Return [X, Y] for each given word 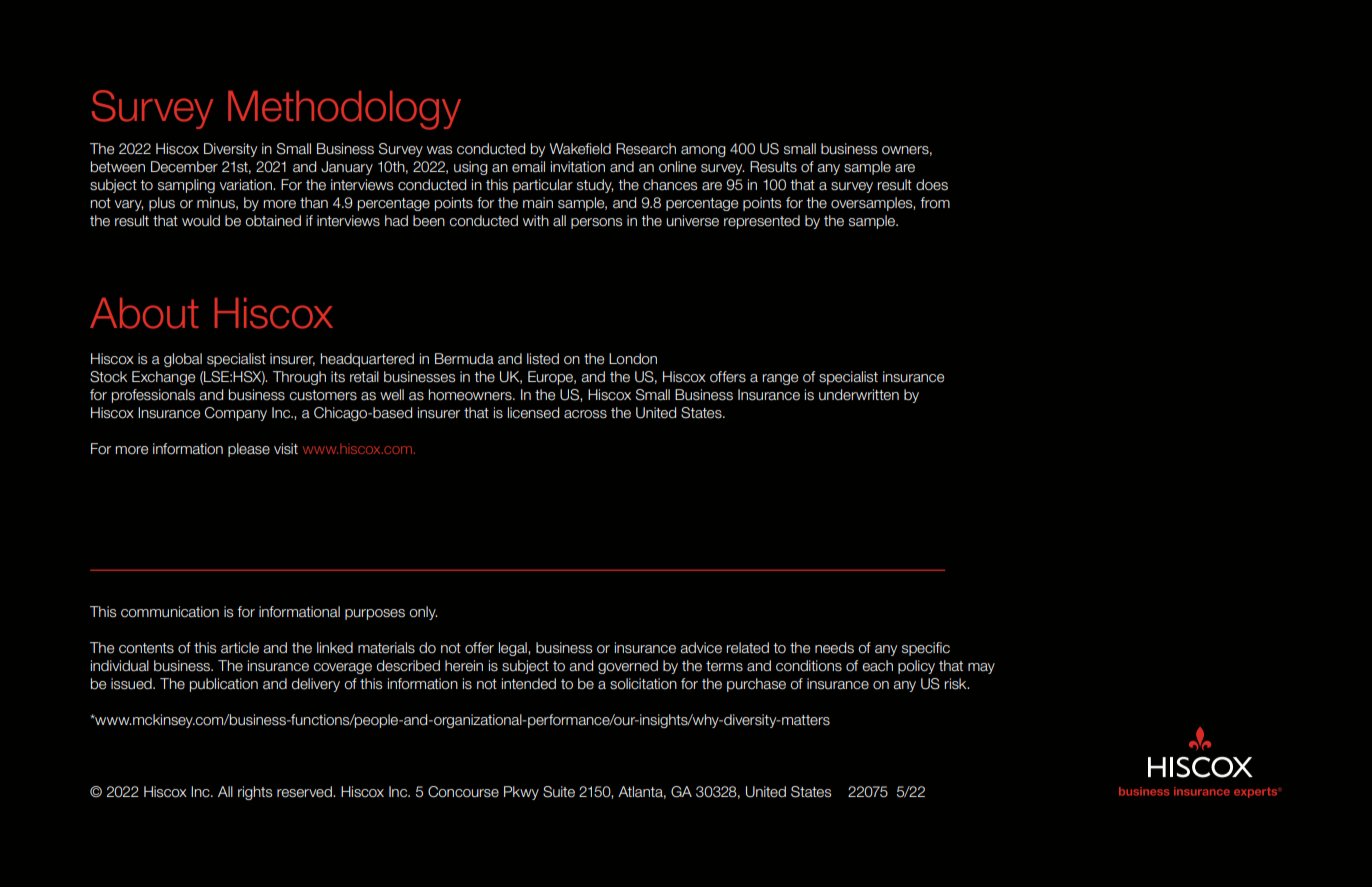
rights [255, 793]
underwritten [859, 395]
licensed [533, 413]
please [249, 450]
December [184, 167]
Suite [559, 792]
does [932, 185]
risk [956, 684]
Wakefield [580, 149]
